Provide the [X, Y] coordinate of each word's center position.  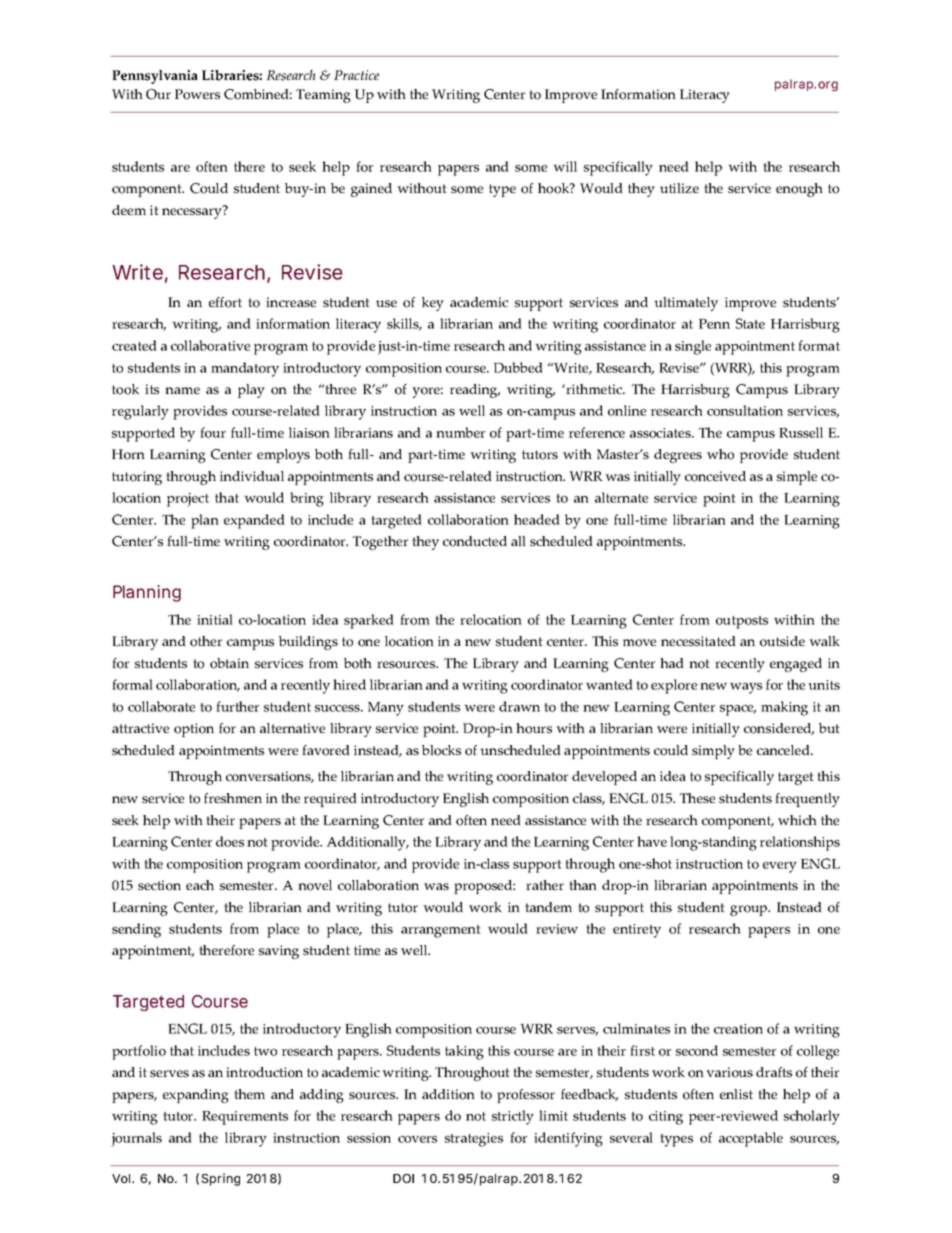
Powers [197, 94]
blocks [441, 750]
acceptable [751, 1139]
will [565, 166]
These [697, 798]
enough [799, 190]
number [460, 432]
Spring [220, 1179]
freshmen [233, 798]
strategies [474, 1140]
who [720, 454]
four [213, 432]
